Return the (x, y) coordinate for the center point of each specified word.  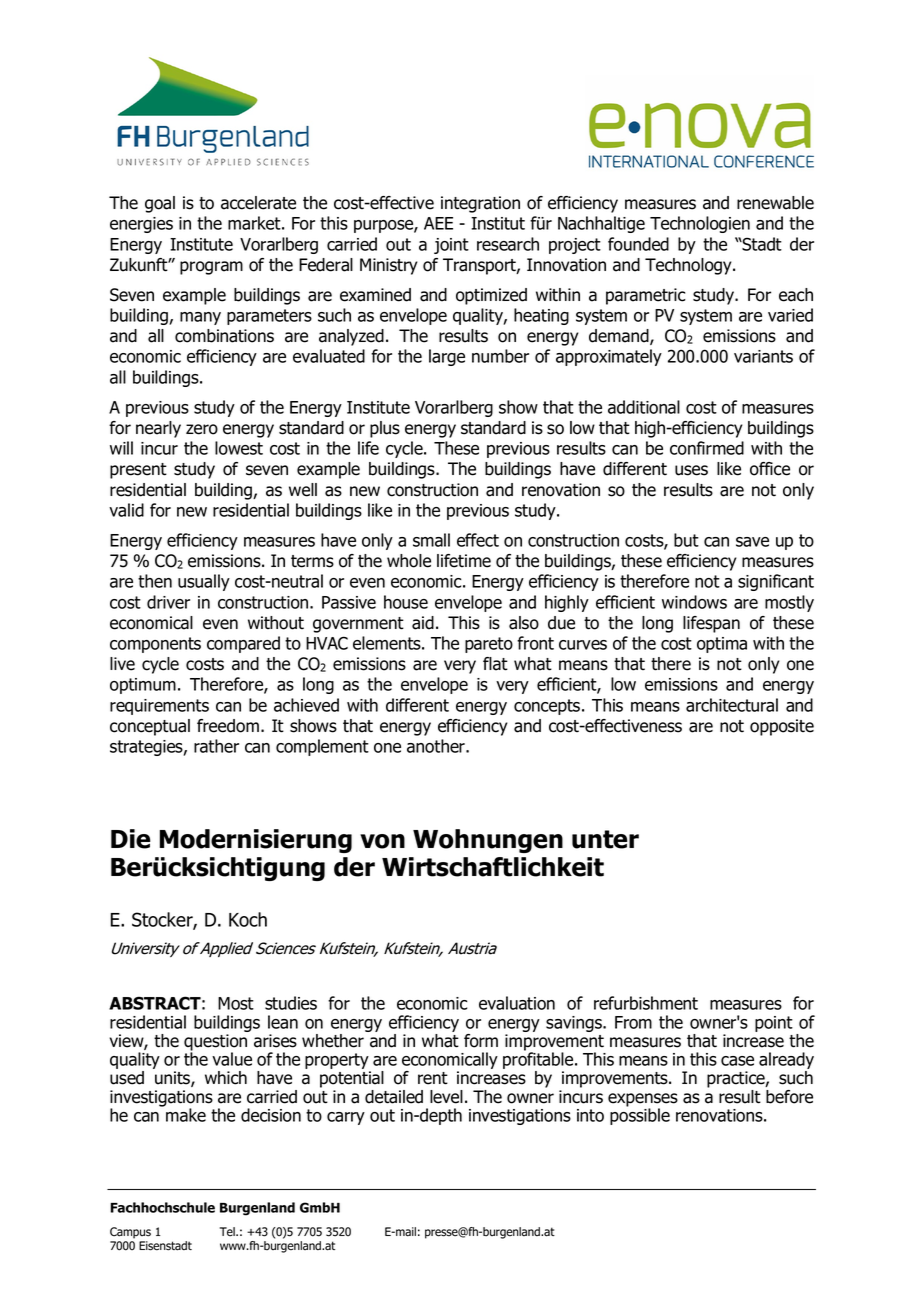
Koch (248, 919)
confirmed (707, 448)
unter (605, 839)
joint (451, 246)
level (446, 1097)
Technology (689, 266)
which (226, 1078)
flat (495, 664)
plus (385, 429)
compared (243, 644)
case (737, 1061)
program (211, 268)
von (382, 841)
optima (722, 645)
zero (202, 429)
